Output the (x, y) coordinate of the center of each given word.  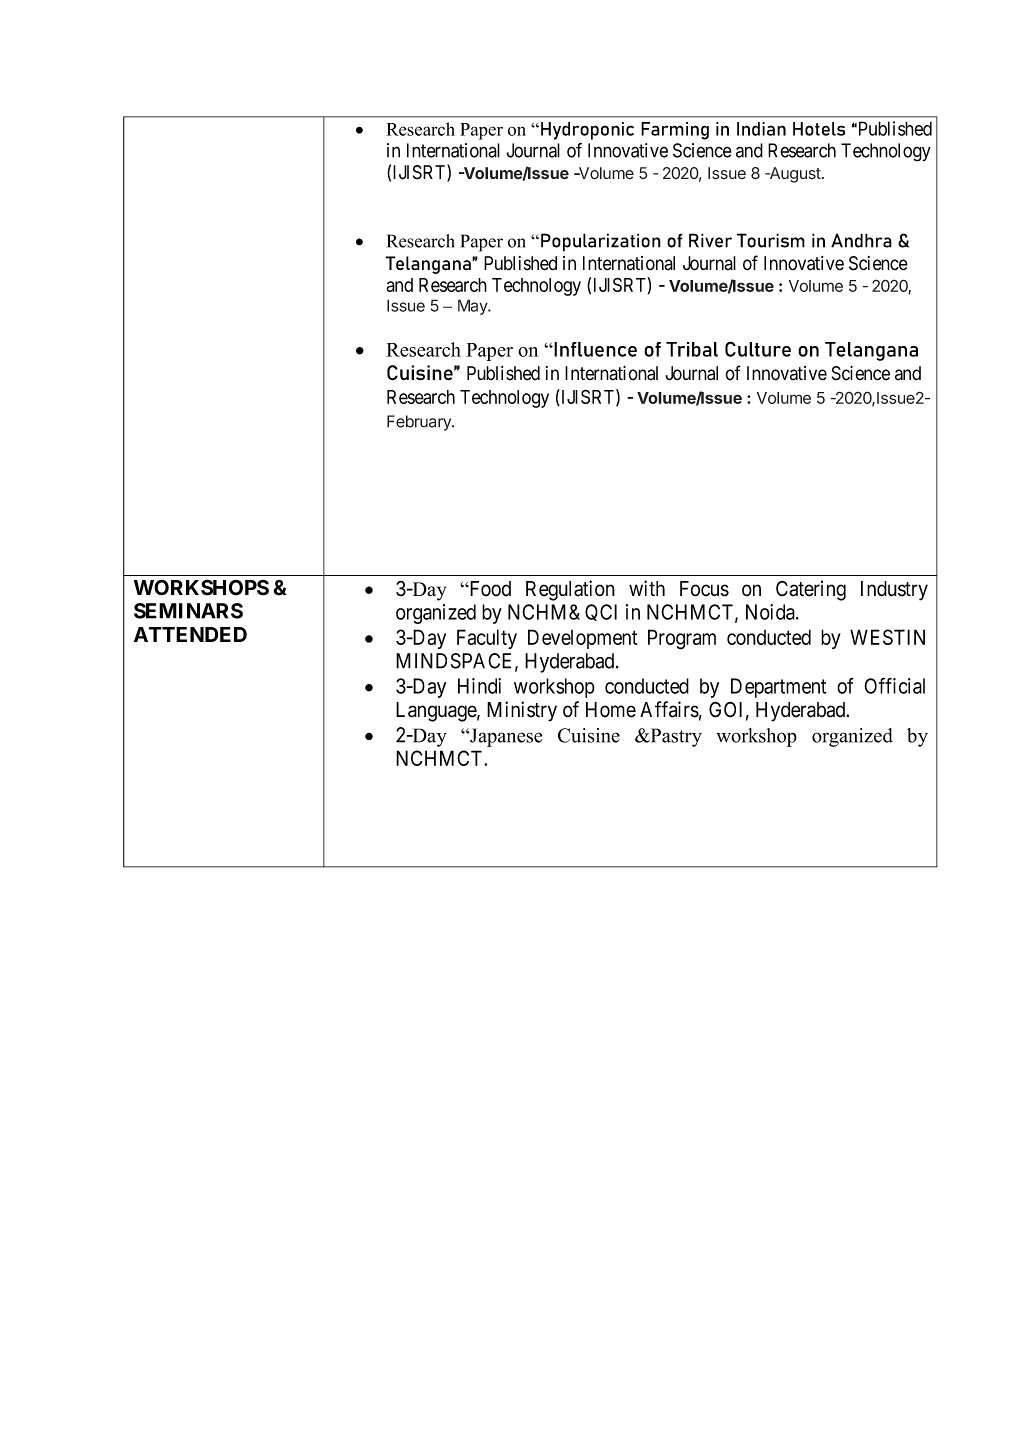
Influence (594, 349)
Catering (811, 590)
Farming (675, 131)
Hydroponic (587, 131)
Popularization (601, 242)
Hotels (819, 129)
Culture (758, 349)
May (474, 307)
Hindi (479, 686)
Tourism (771, 240)
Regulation (570, 590)
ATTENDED (190, 634)
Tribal (692, 349)
